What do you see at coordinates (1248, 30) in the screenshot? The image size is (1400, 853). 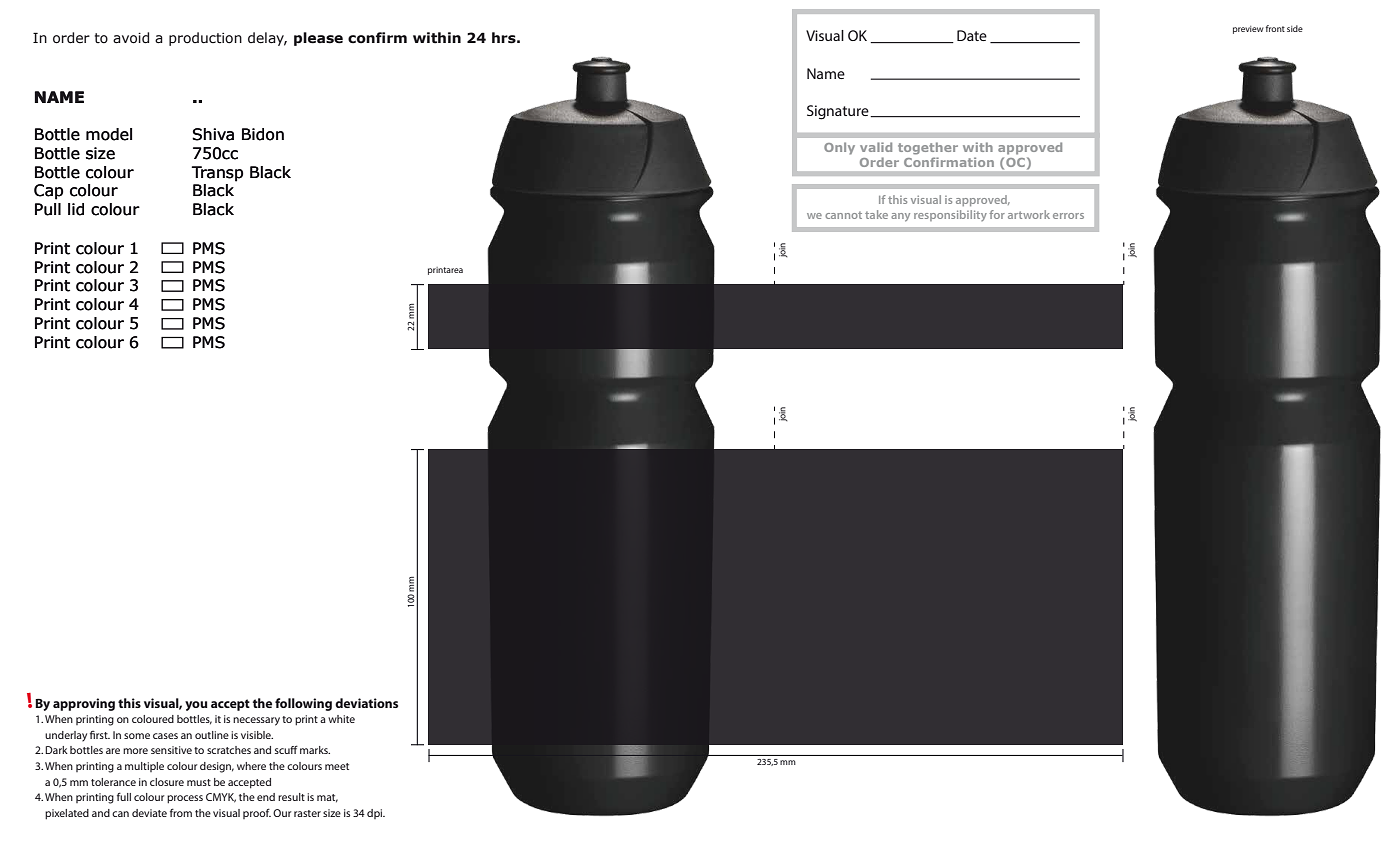 I see `preview` at bounding box center [1248, 30].
